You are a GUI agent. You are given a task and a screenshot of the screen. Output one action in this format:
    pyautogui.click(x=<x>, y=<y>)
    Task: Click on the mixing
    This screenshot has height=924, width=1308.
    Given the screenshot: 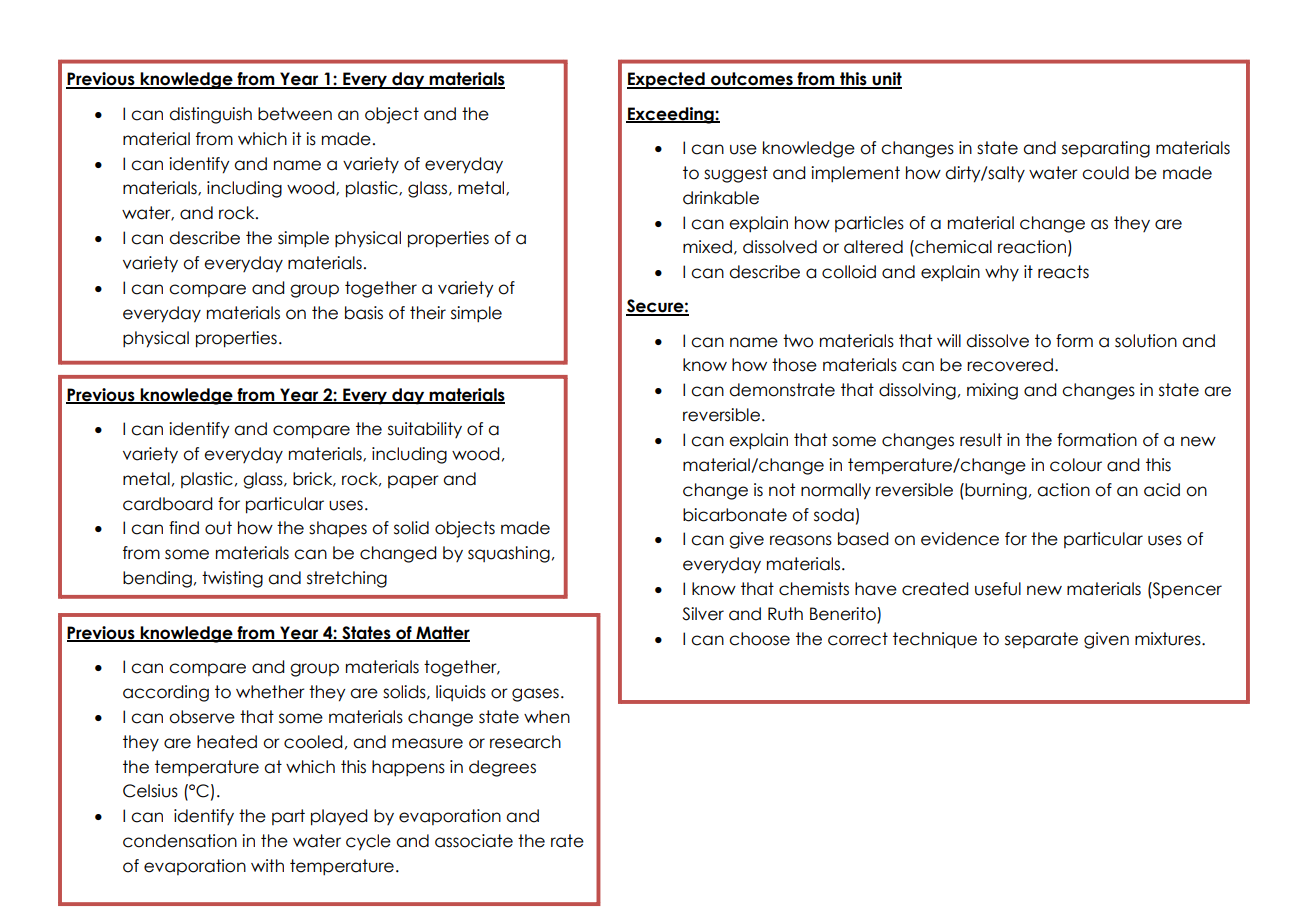 What is the action you would take?
    pyautogui.click(x=992, y=391)
